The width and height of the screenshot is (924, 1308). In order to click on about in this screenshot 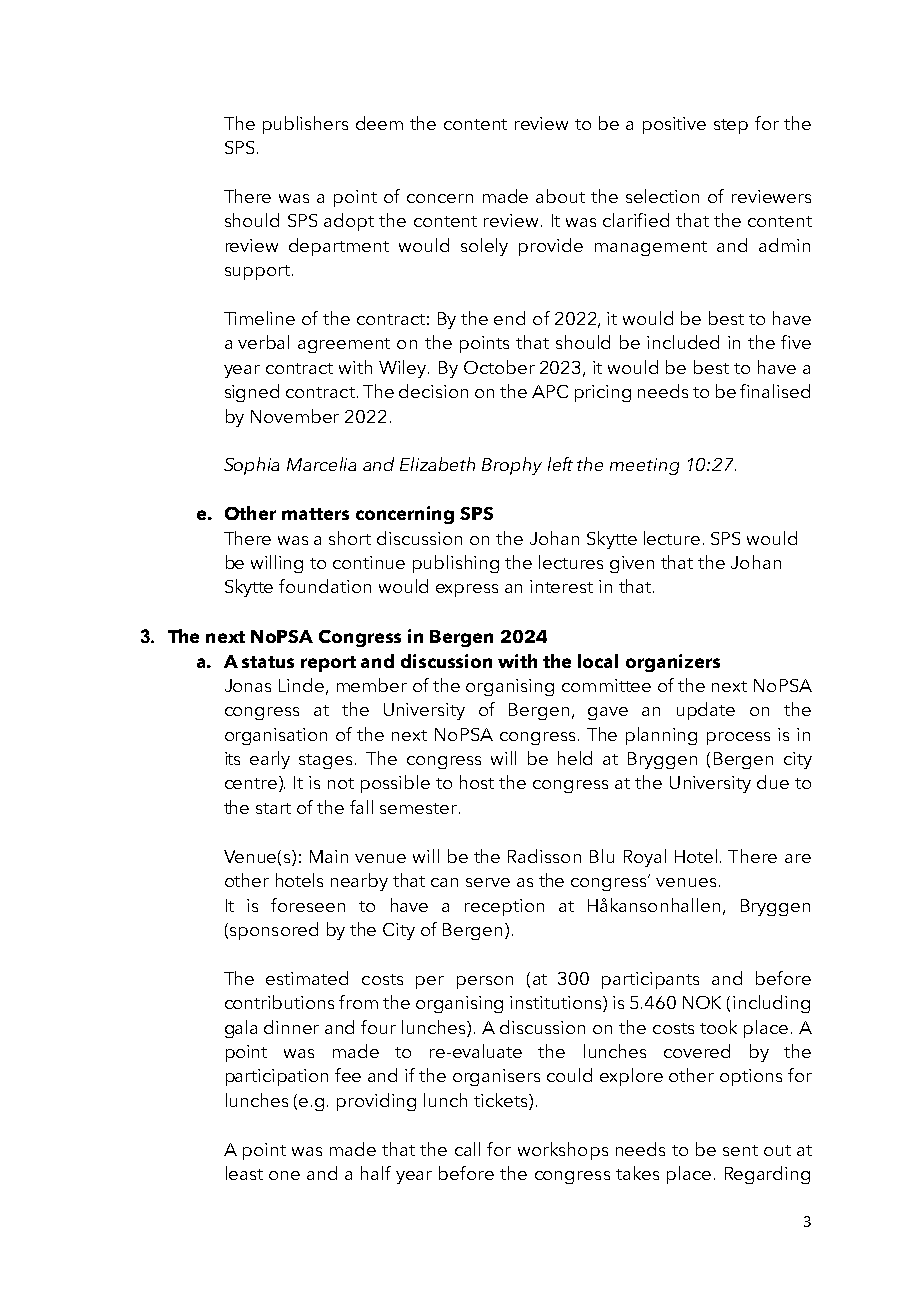, I will do `click(560, 196)`.
